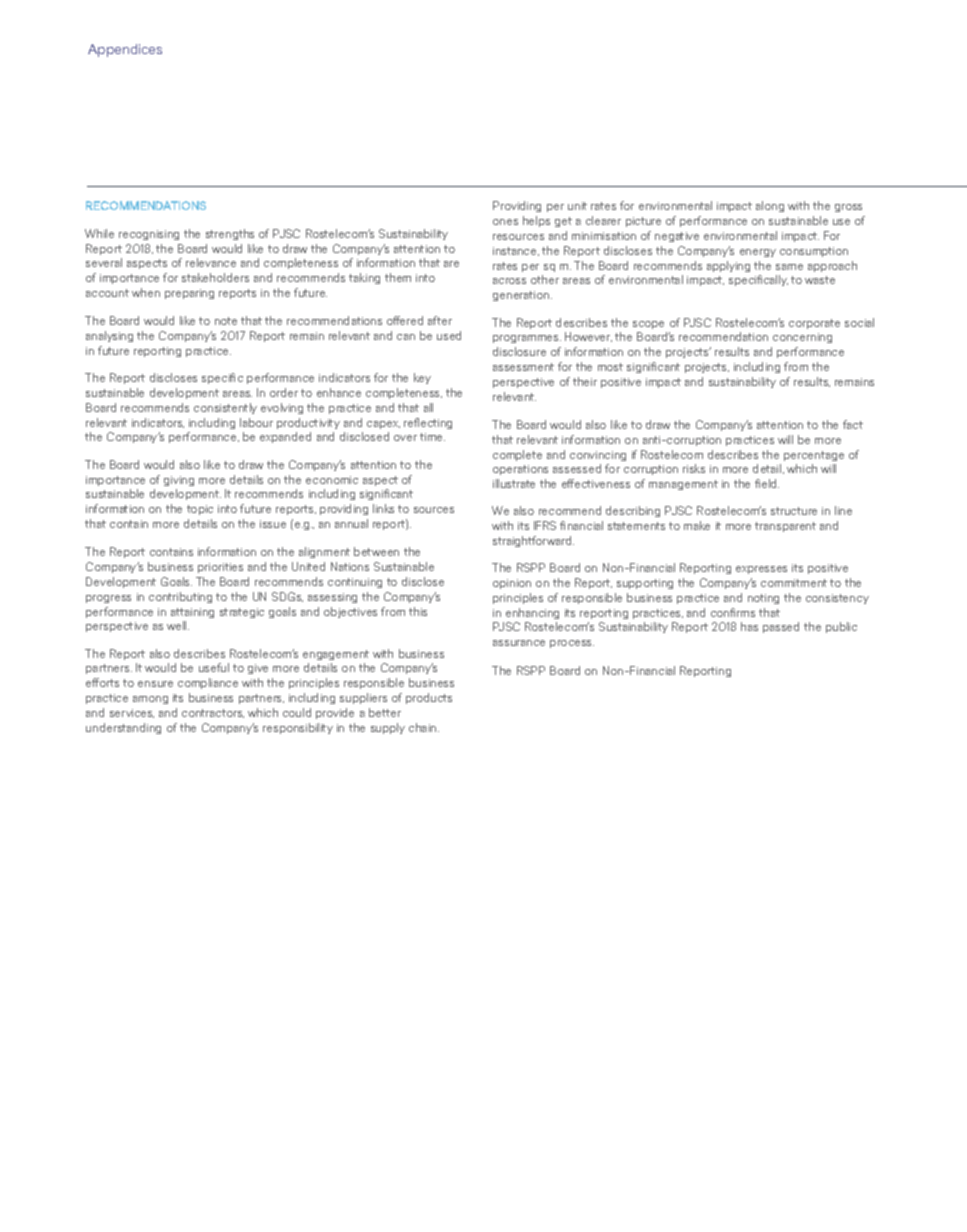  What do you see at coordinates (505, 222) in the image?
I see `ones` at bounding box center [505, 222].
